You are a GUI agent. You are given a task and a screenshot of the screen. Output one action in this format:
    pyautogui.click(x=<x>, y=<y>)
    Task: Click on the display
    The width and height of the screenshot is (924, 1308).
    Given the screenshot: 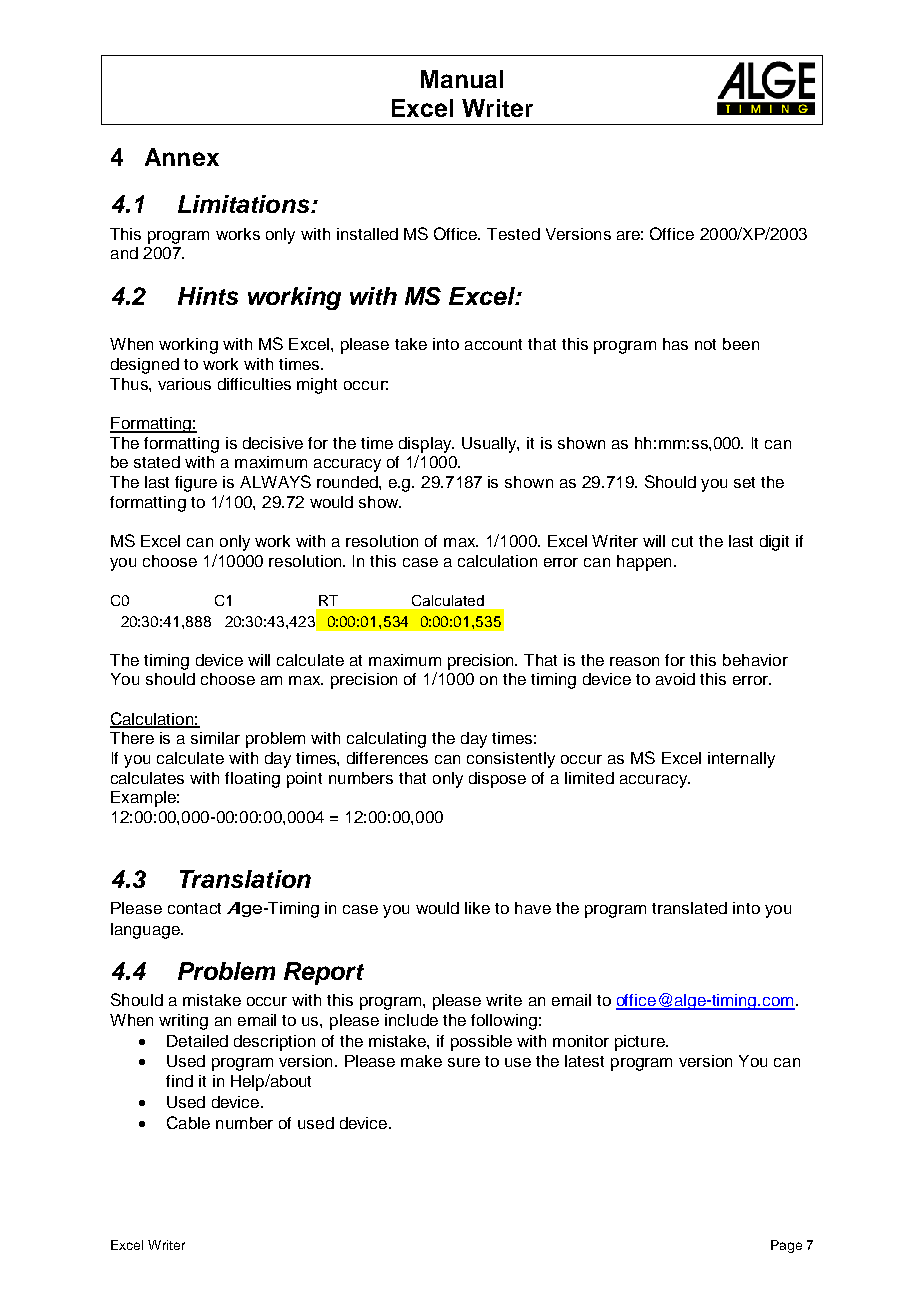 What is the action you would take?
    pyautogui.click(x=426, y=445)
